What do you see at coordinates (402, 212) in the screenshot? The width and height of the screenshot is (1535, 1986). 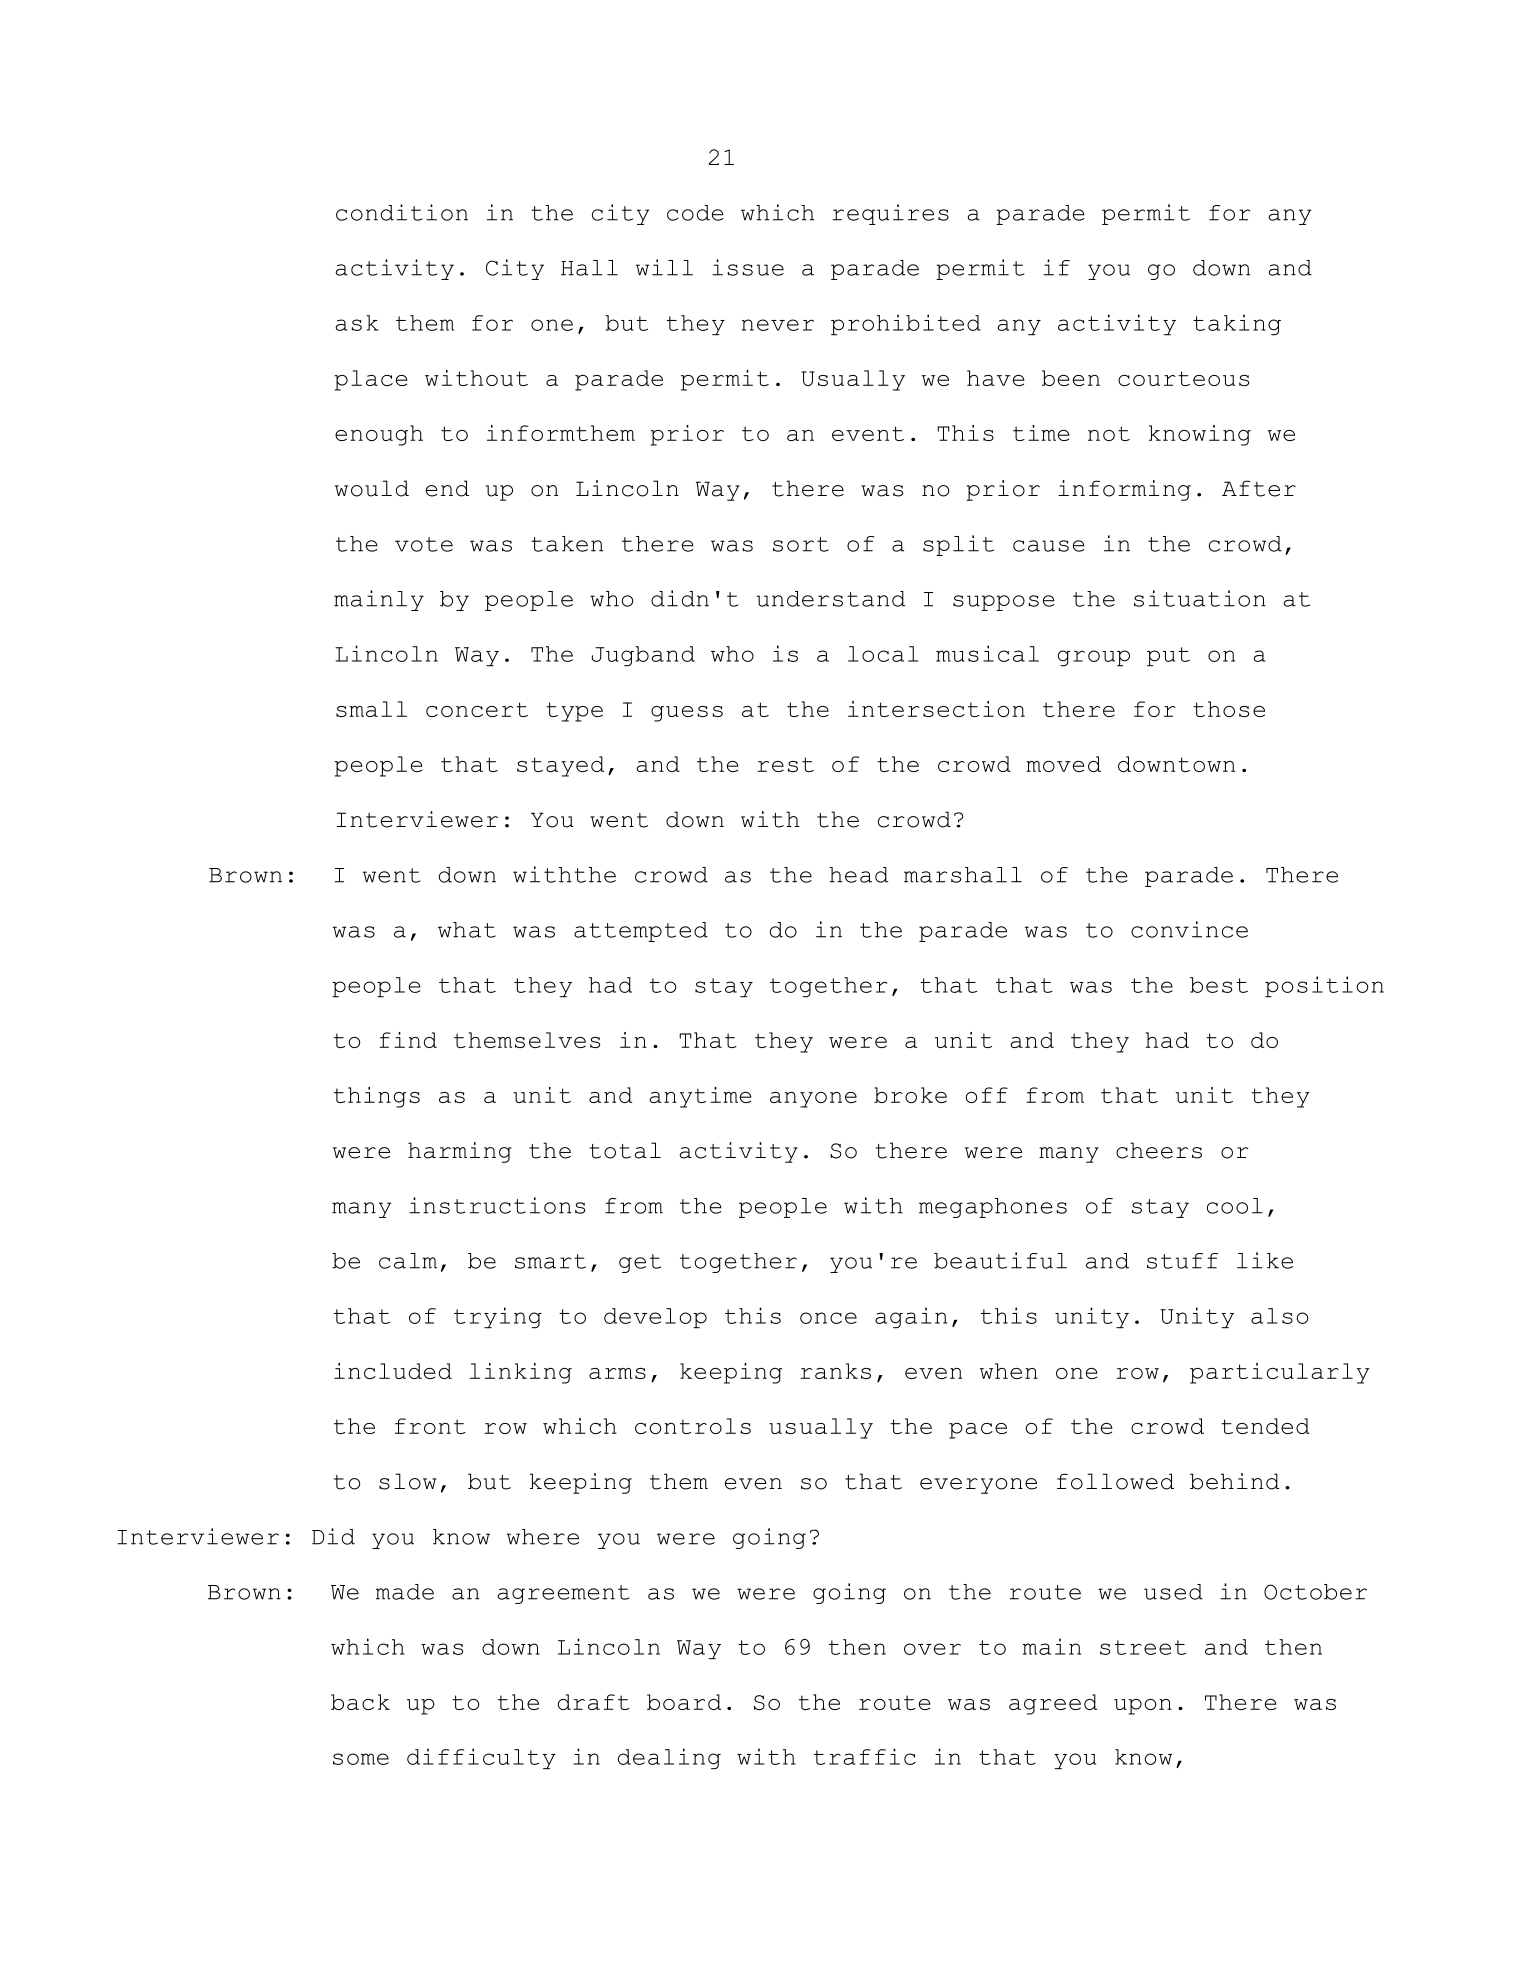 I see `condition` at bounding box center [402, 212].
